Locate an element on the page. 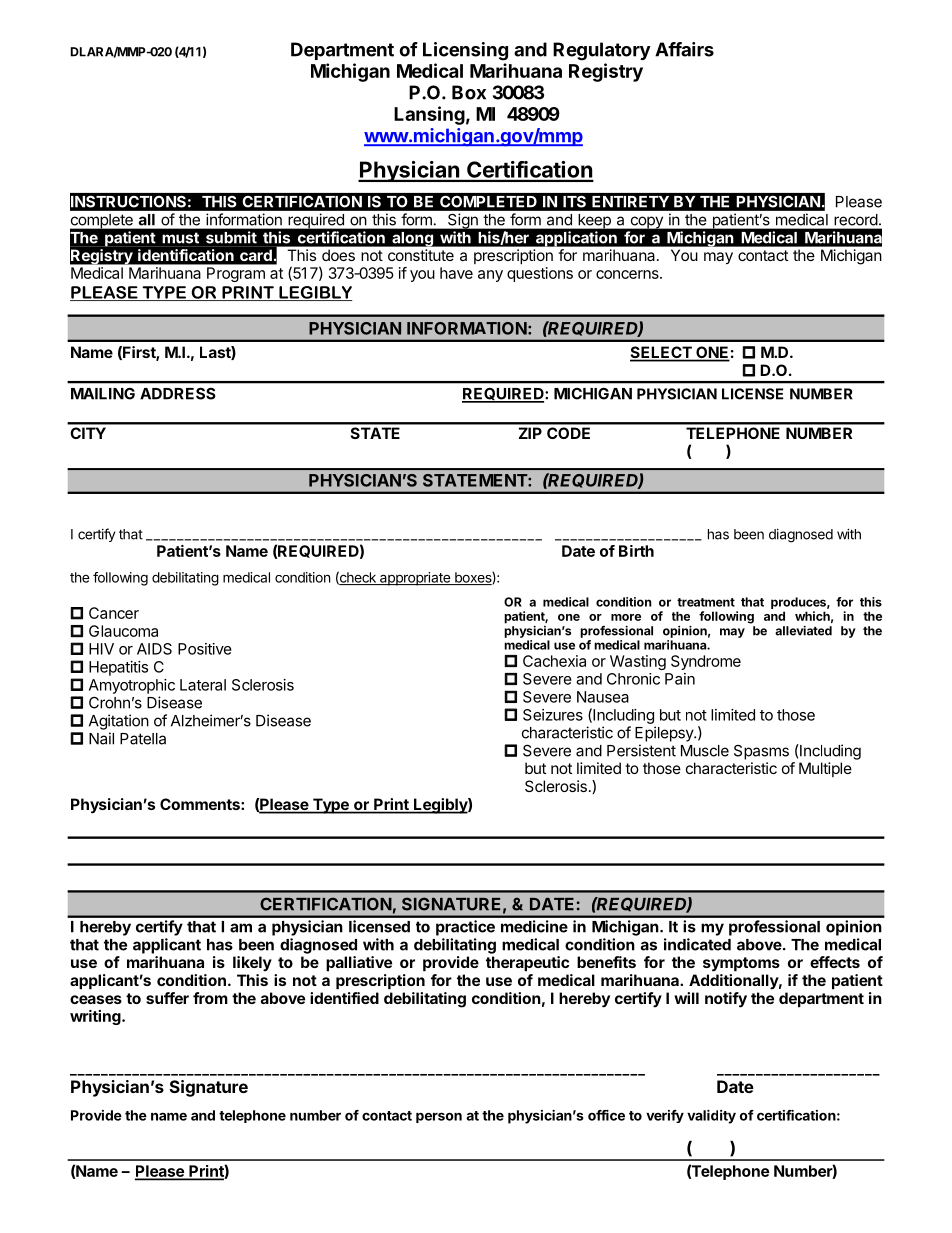 This image has height=1233, width=952. medicine is located at coordinates (534, 926).
